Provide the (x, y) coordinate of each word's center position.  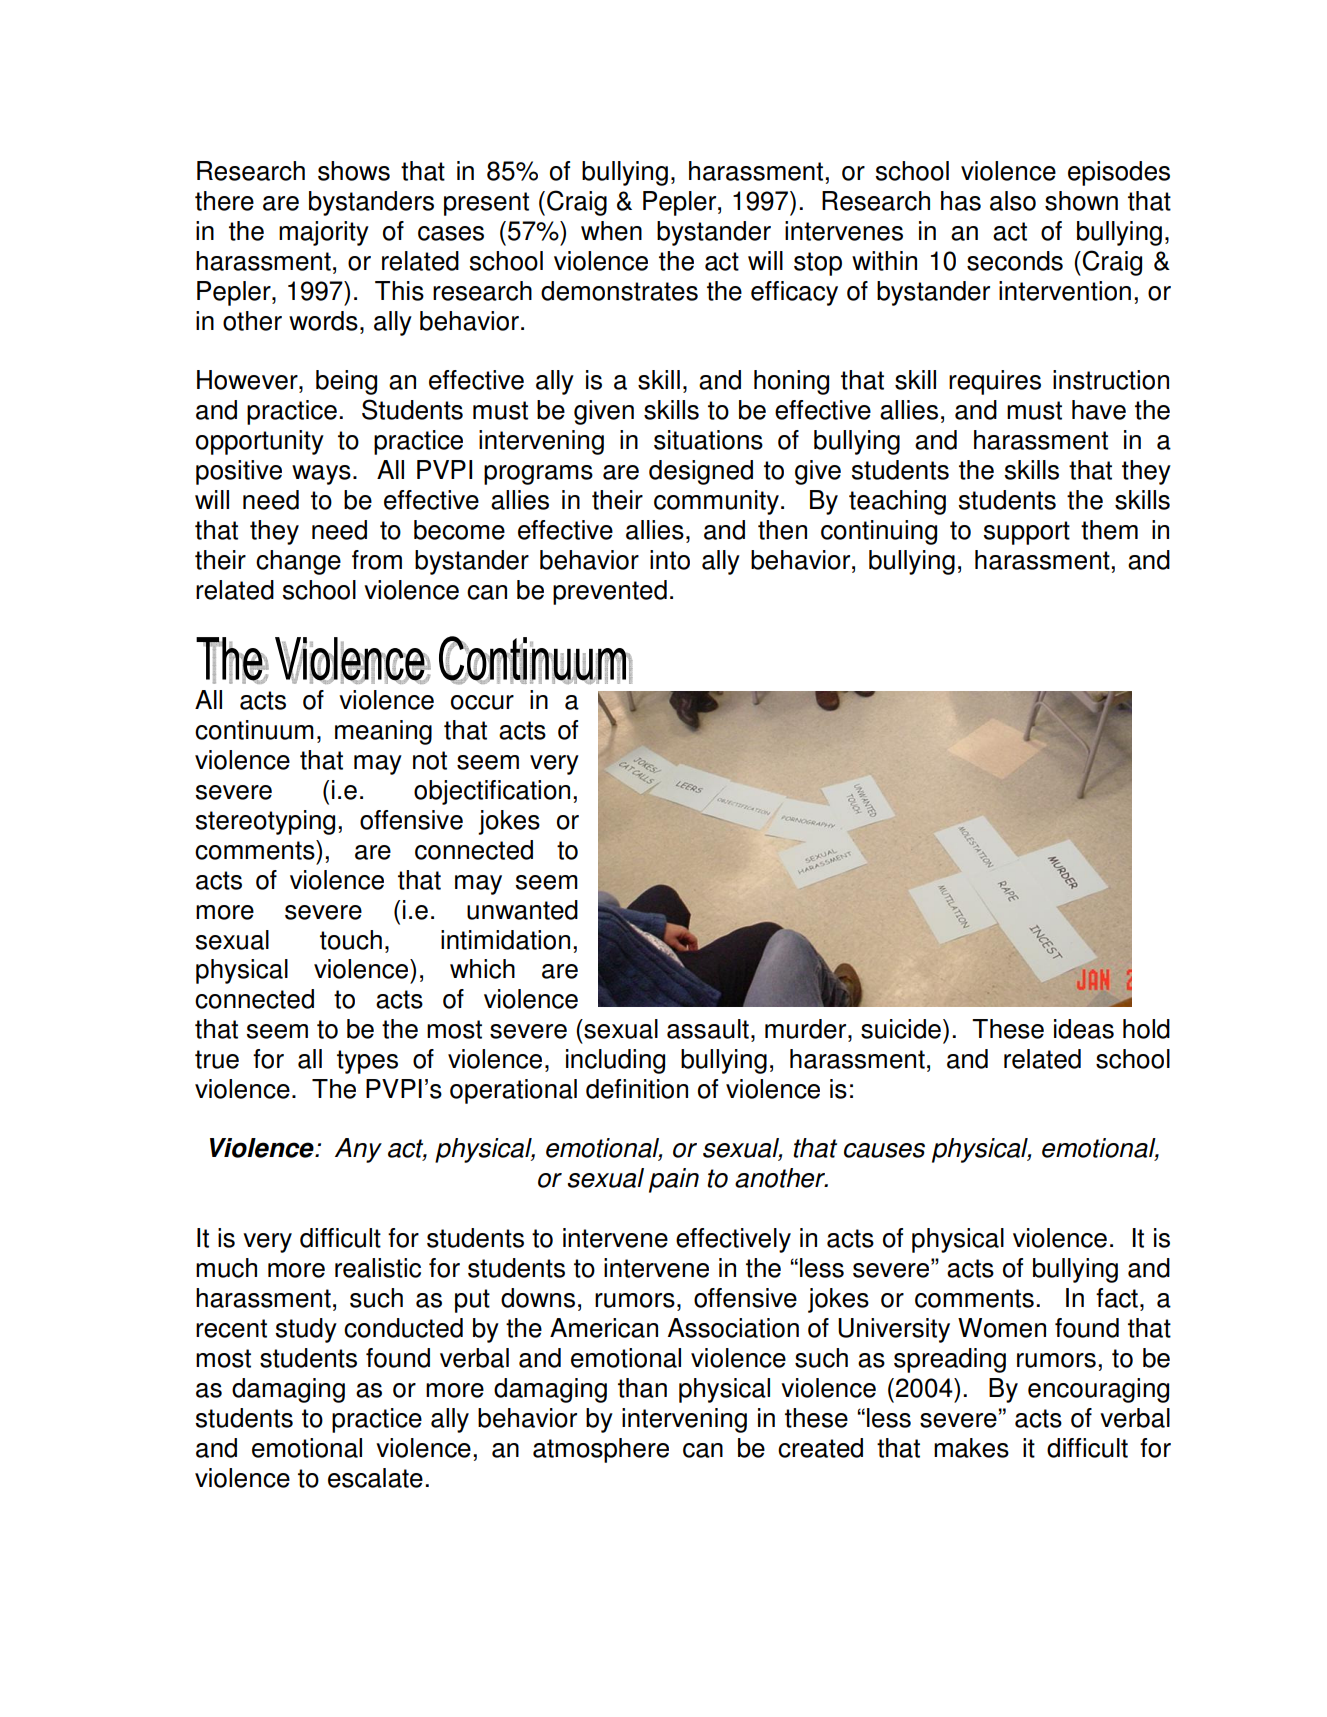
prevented (610, 592)
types (367, 1062)
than (642, 1388)
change (298, 562)
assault (708, 1029)
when (611, 231)
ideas (1084, 1029)
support (1027, 533)
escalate (375, 1478)
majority (324, 233)
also (1013, 201)
